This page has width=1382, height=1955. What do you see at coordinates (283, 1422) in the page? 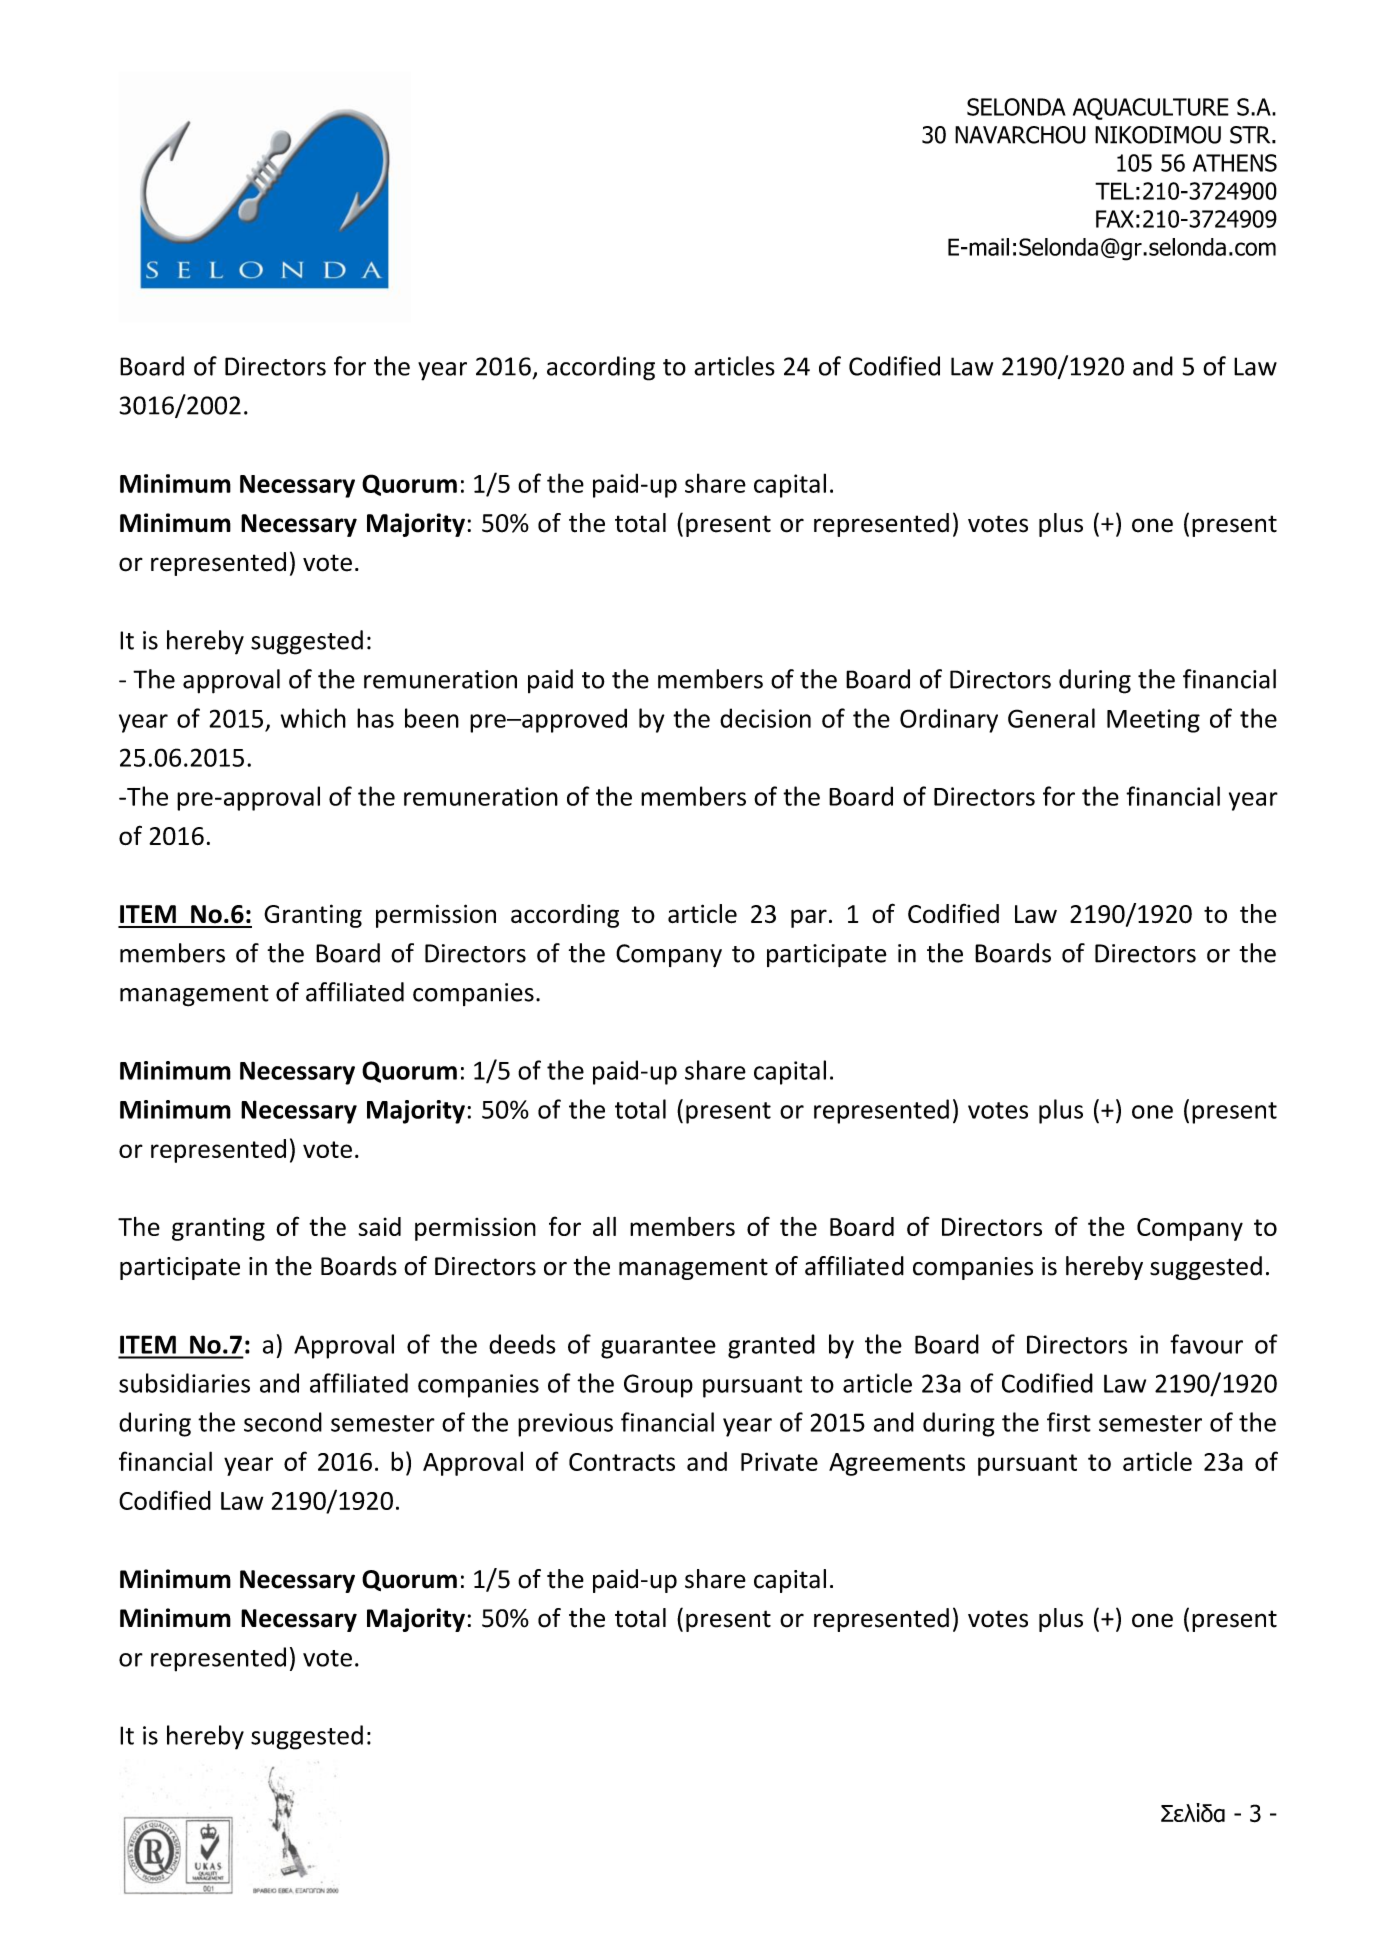
I see `second` at bounding box center [283, 1422].
